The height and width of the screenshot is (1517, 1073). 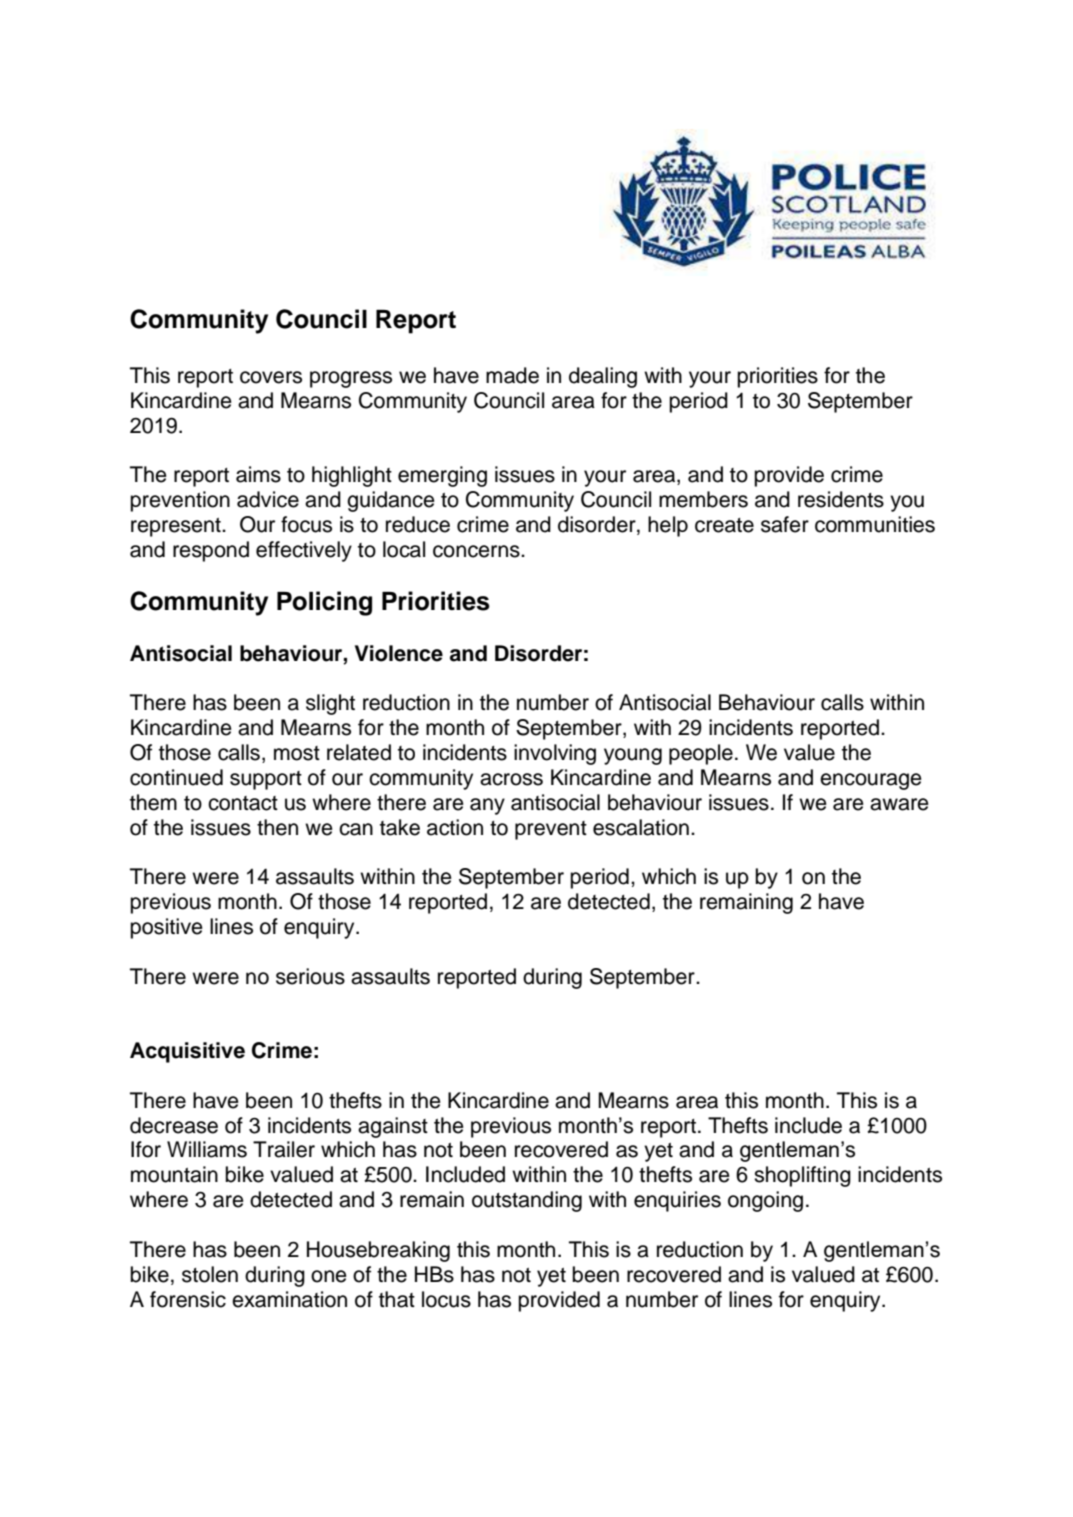 I want to click on stolen, so click(x=210, y=1274).
